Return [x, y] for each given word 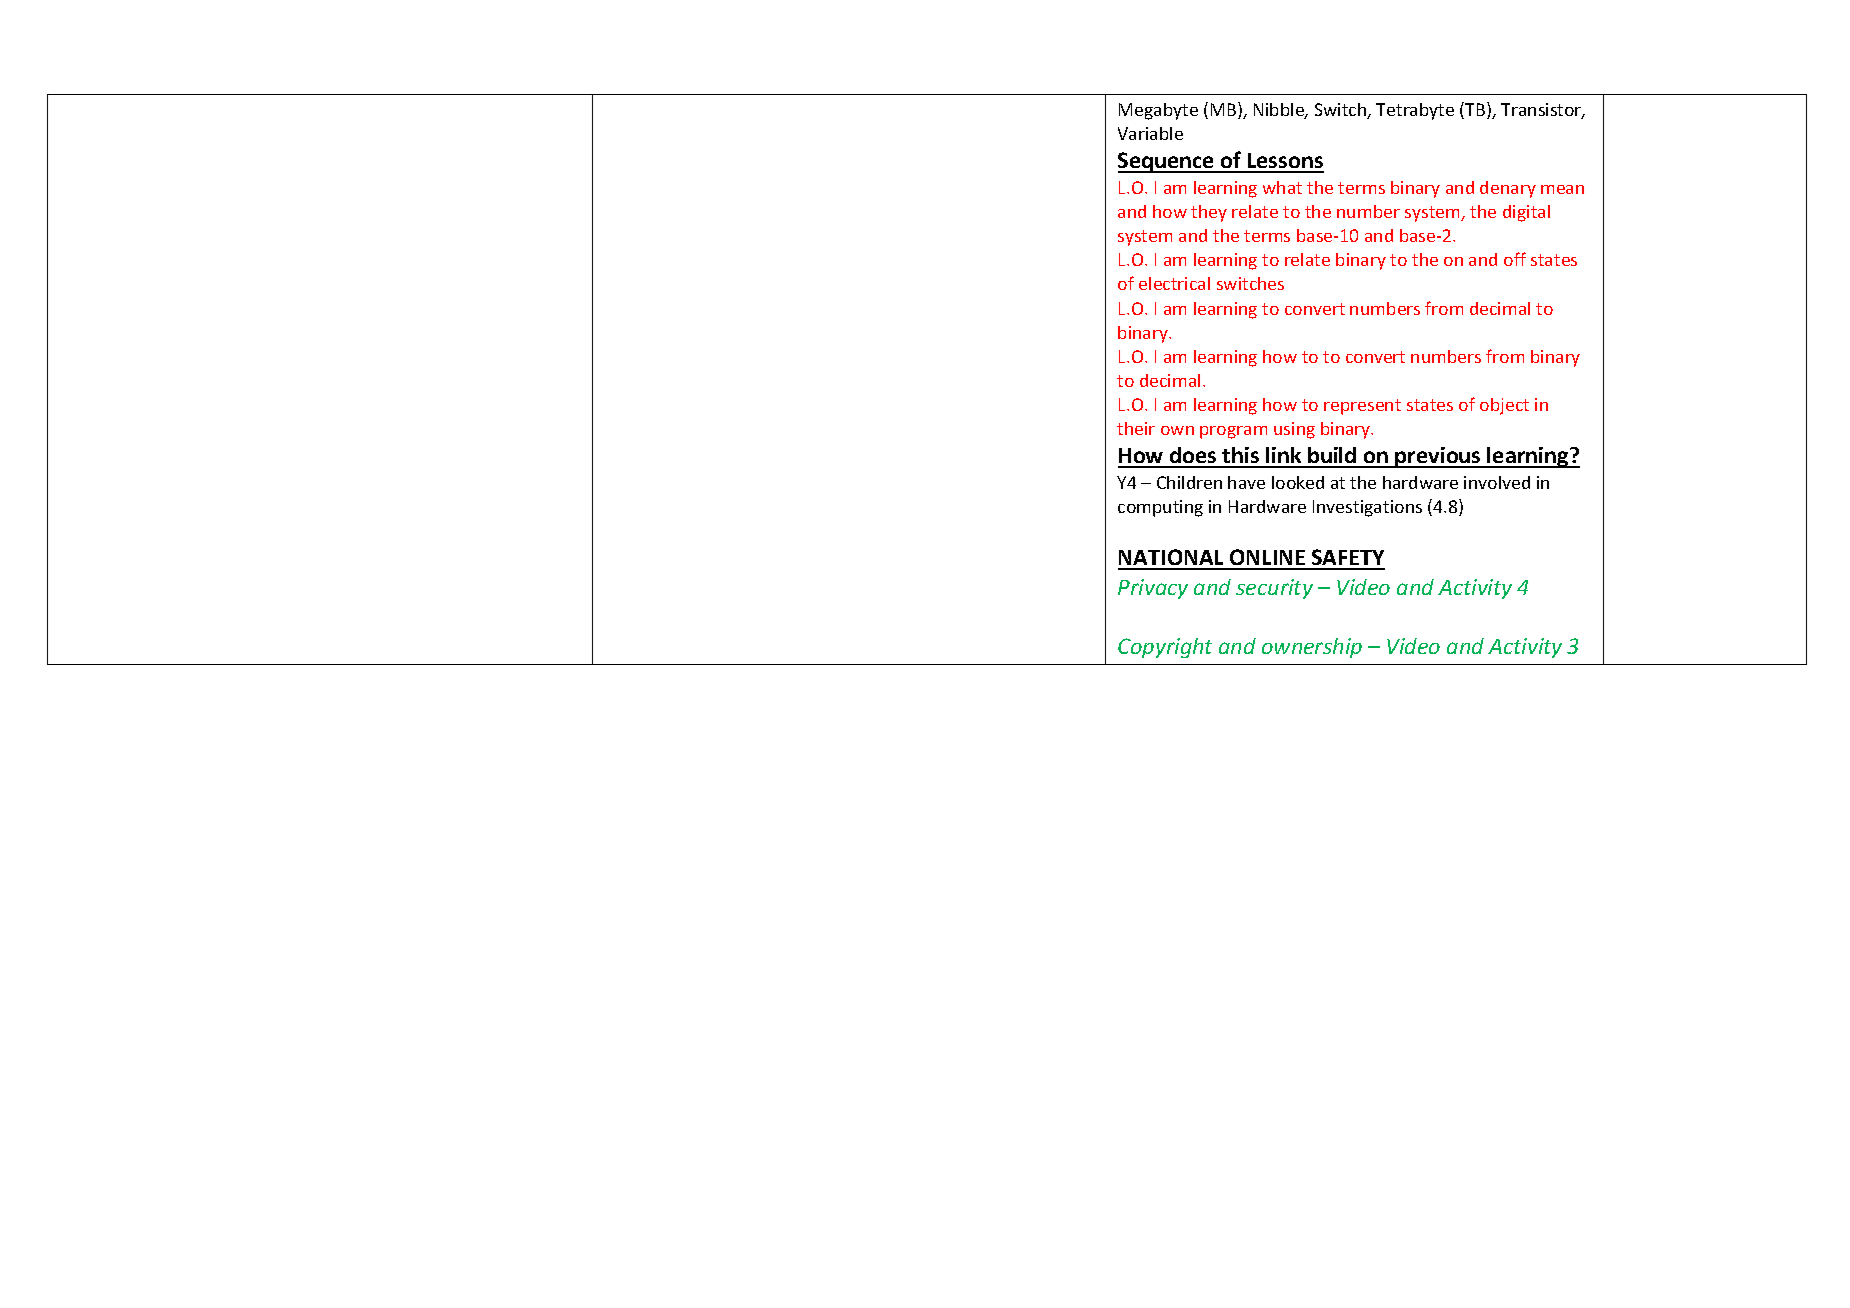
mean [1562, 189]
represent [1362, 407]
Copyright [1165, 648]
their [1136, 428]
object [1504, 406]
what [1282, 187]
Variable [1150, 133]
